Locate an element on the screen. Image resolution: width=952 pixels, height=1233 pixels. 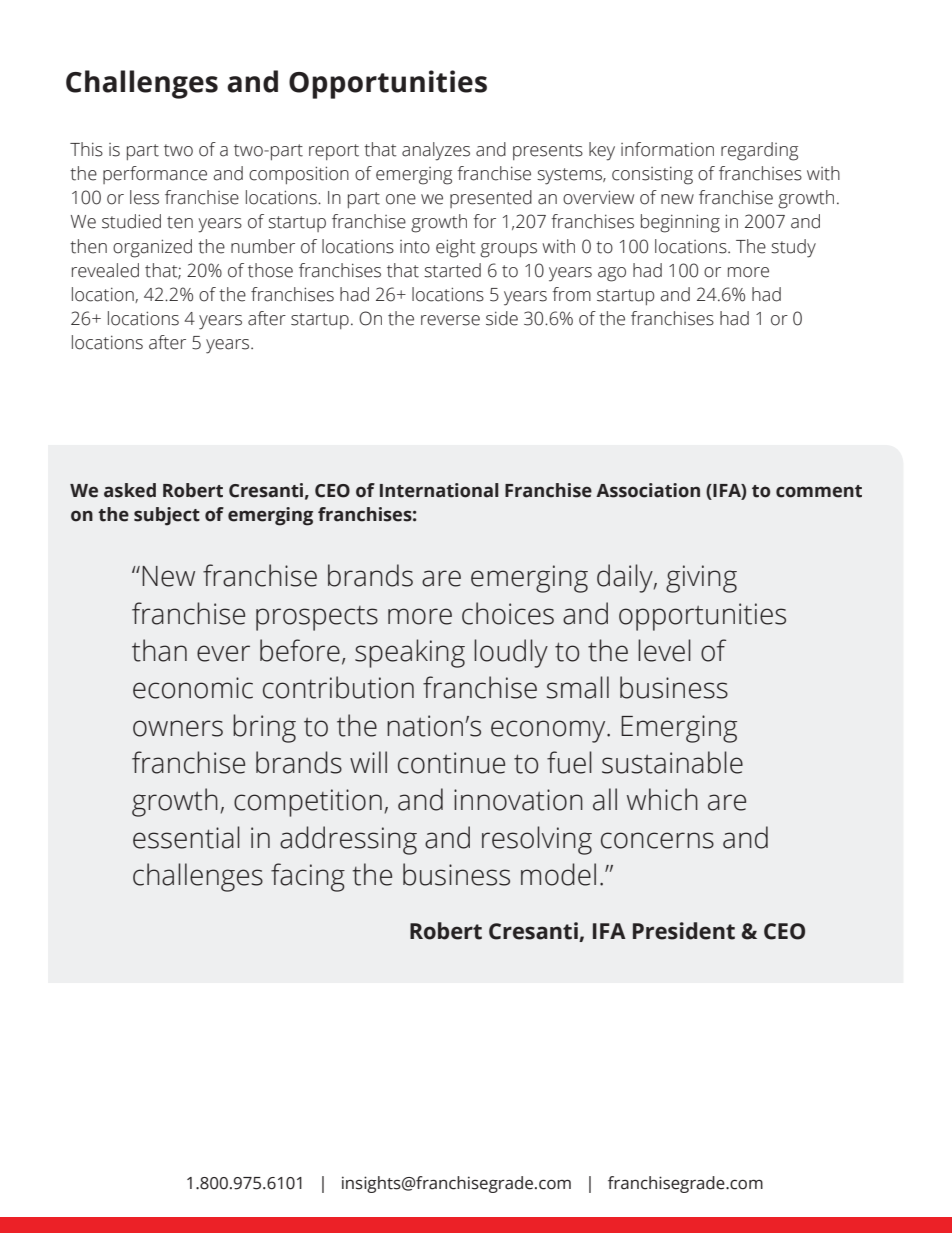
analyzes is located at coordinates (436, 151).
